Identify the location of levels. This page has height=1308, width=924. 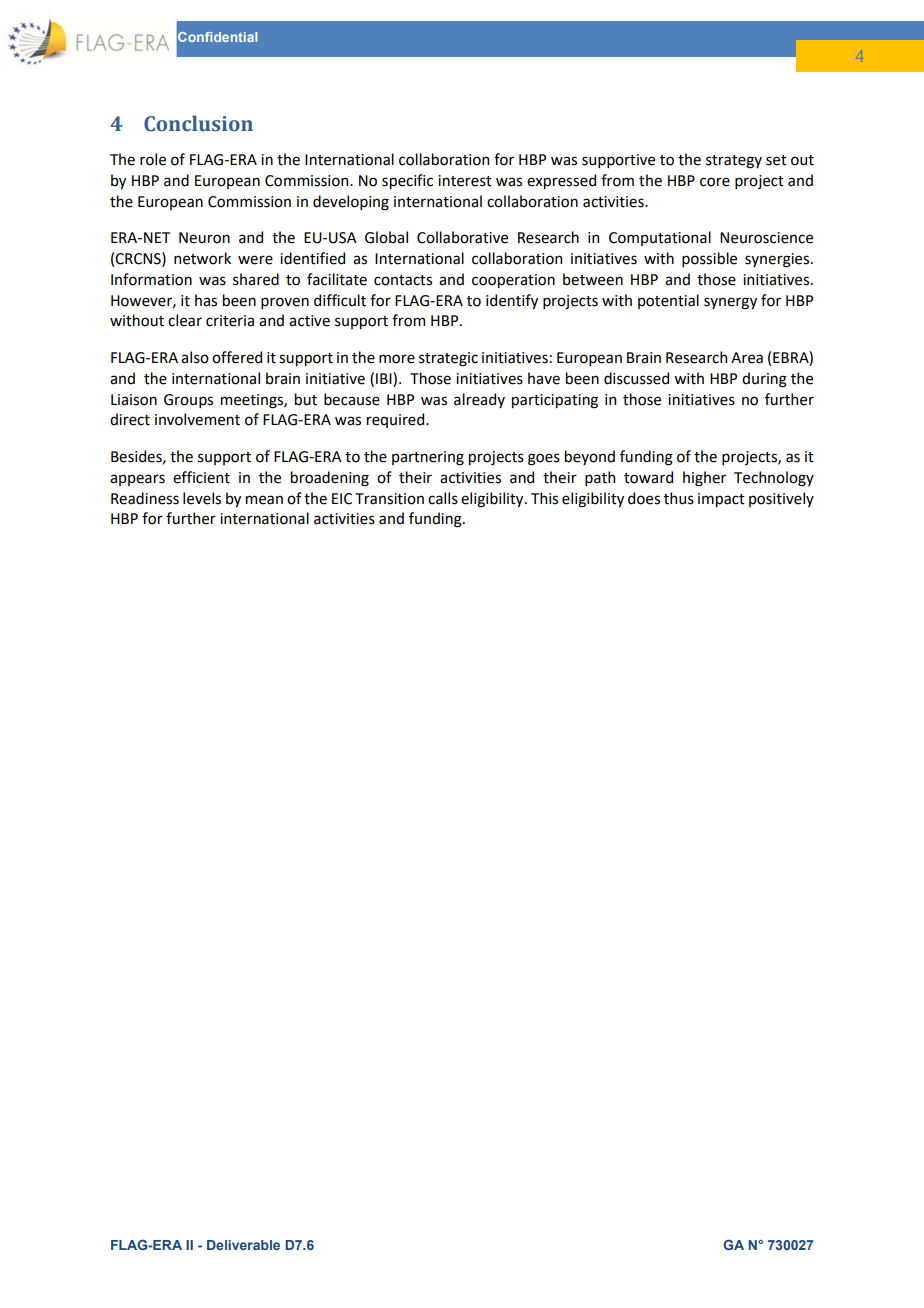
(202, 498).
